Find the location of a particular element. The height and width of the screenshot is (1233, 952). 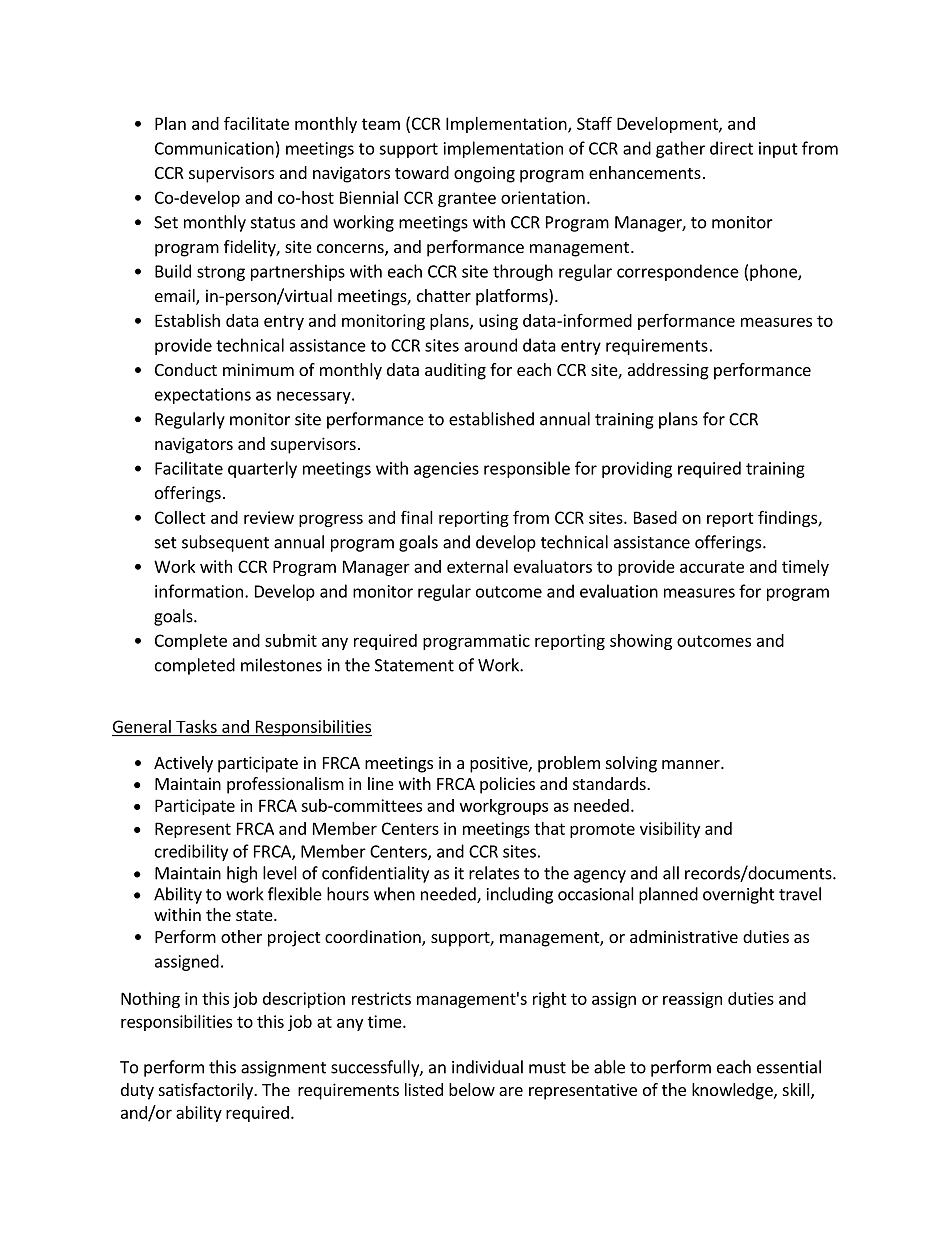

knowledge is located at coordinates (733, 1091).
